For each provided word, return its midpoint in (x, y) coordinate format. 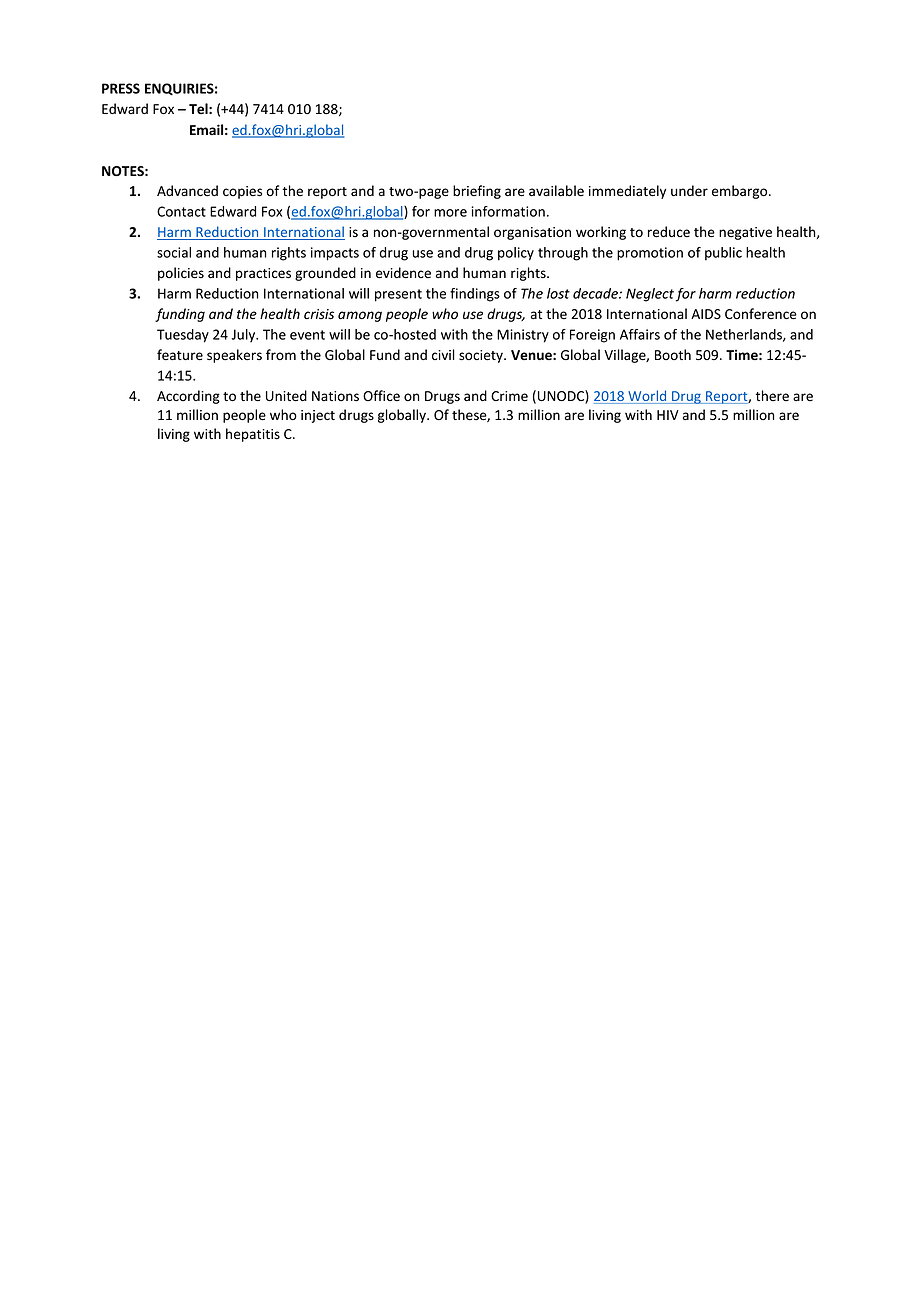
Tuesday (183, 336)
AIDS (706, 314)
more (450, 213)
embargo (741, 192)
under (689, 191)
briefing (477, 192)
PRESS (121, 88)
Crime (509, 396)
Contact (181, 211)
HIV (668, 415)
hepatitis (253, 435)
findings (475, 295)
